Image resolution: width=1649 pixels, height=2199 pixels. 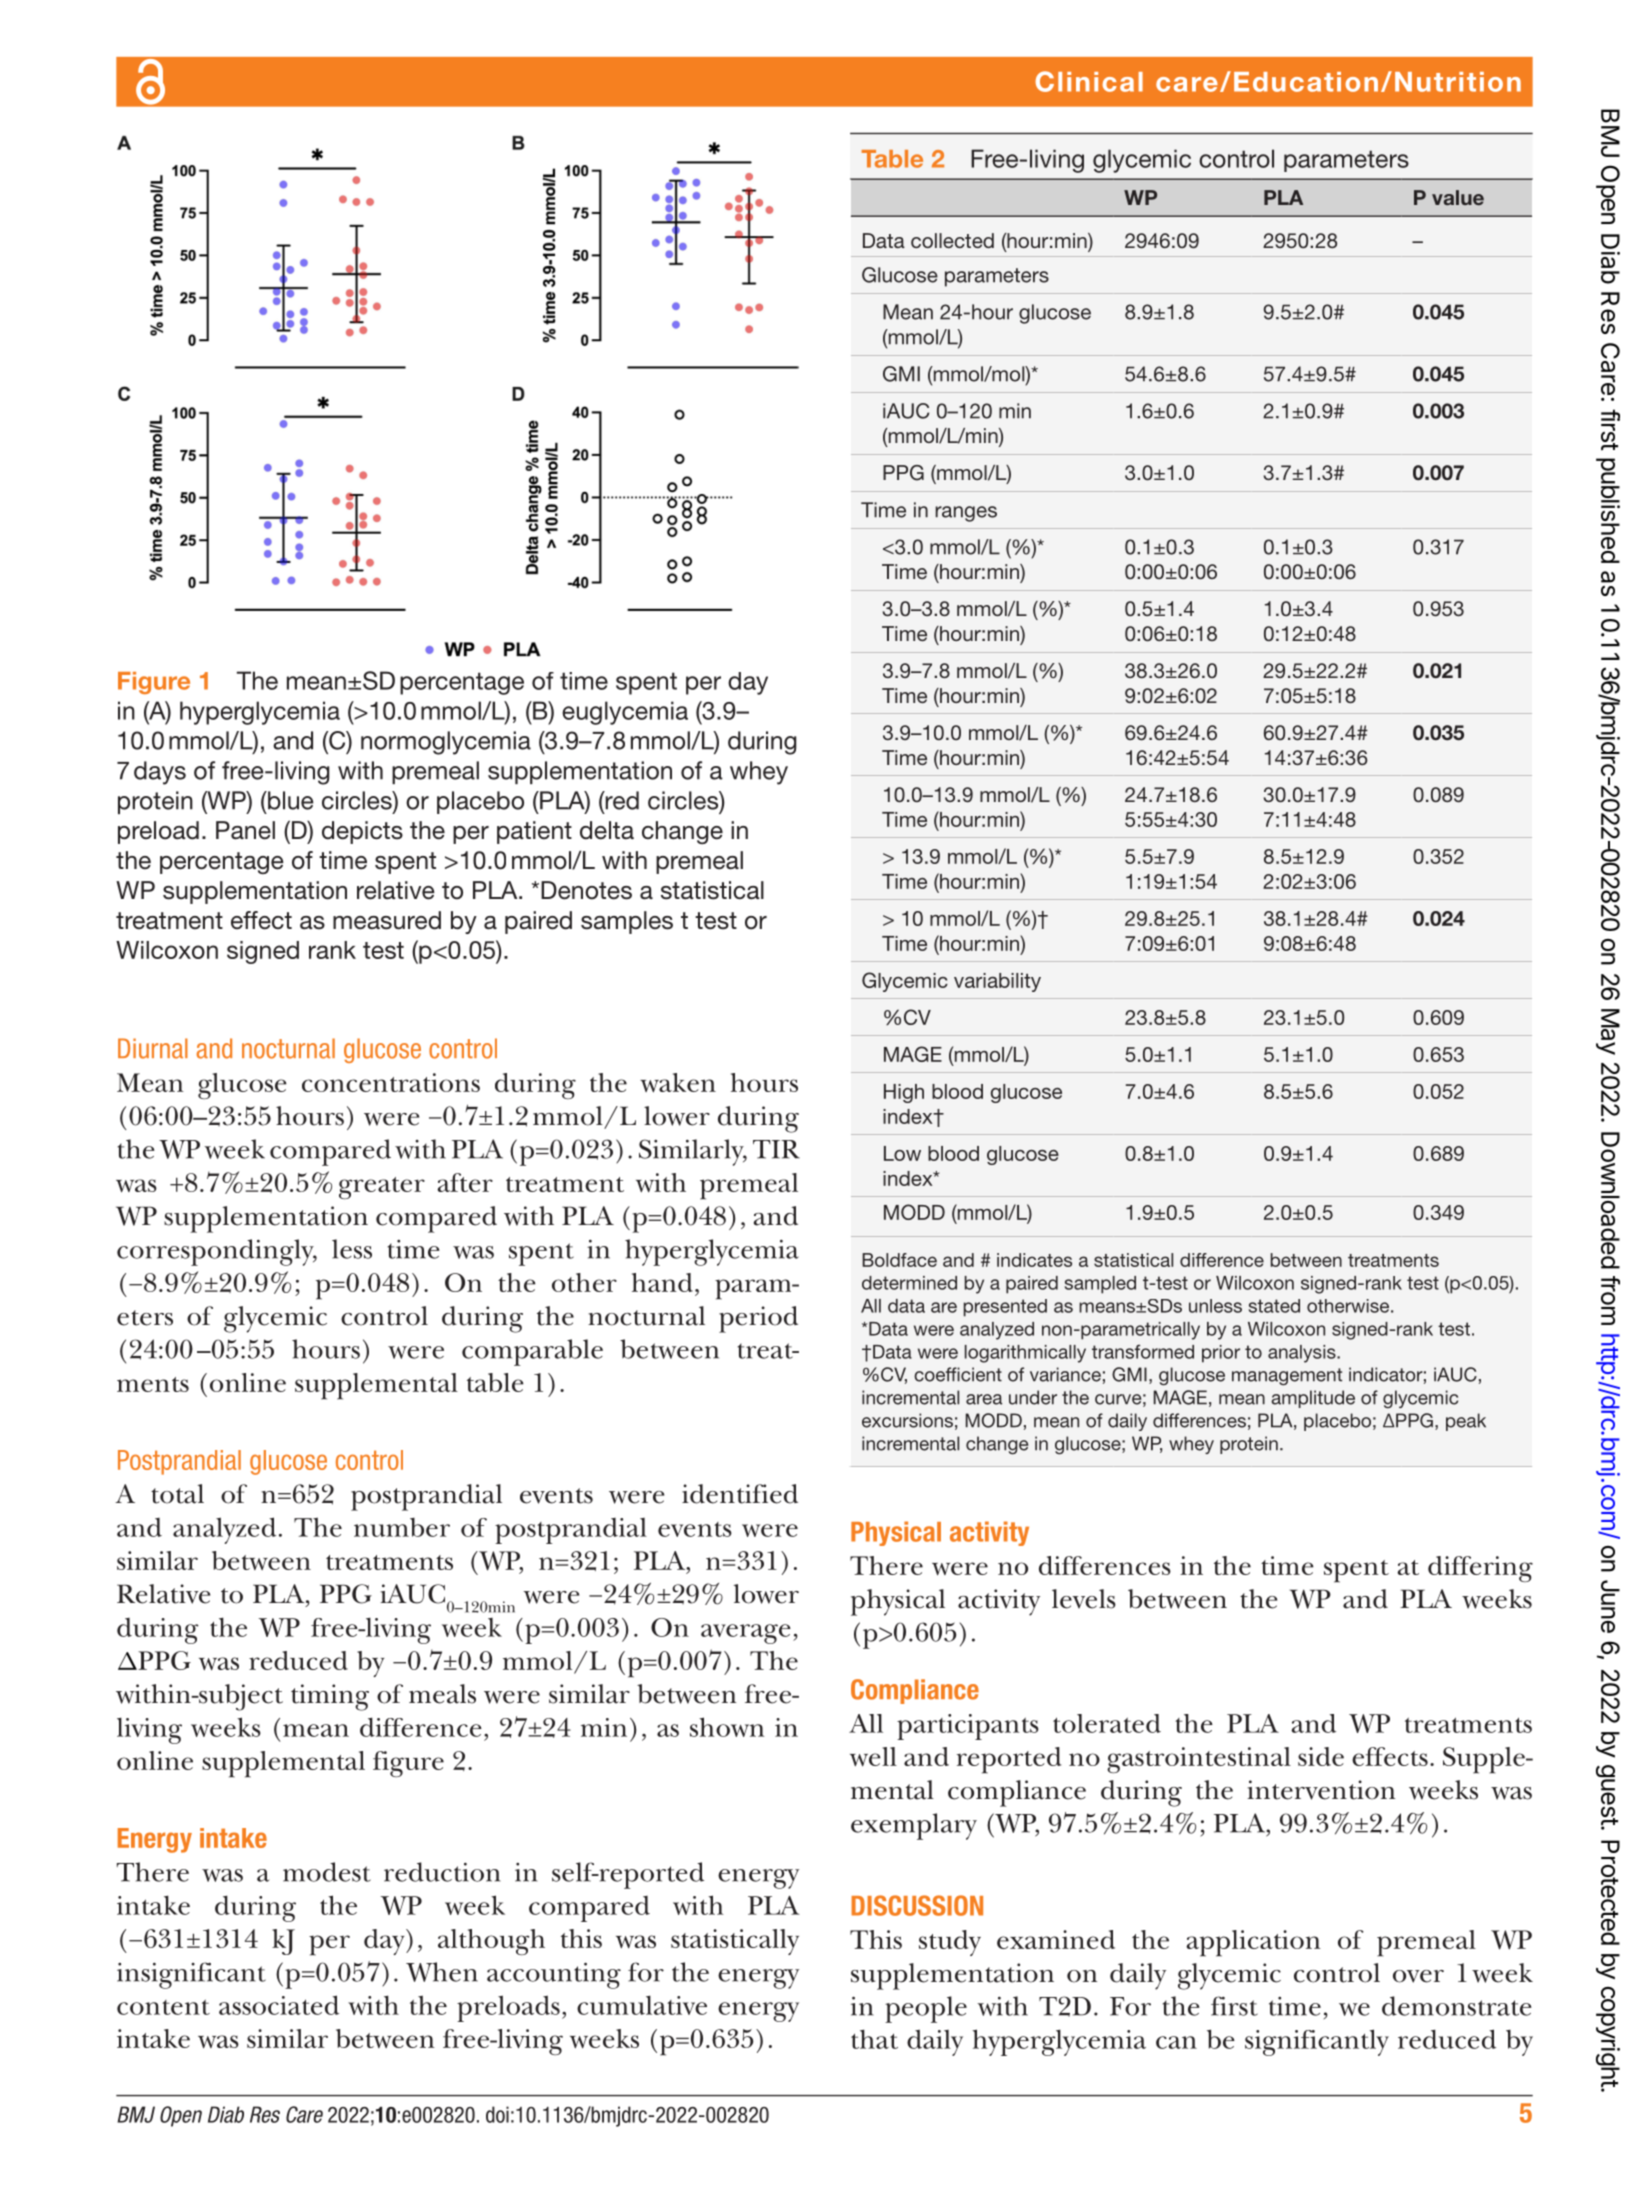 What do you see at coordinates (1089, 81) in the document?
I see `Clinical` at bounding box center [1089, 81].
